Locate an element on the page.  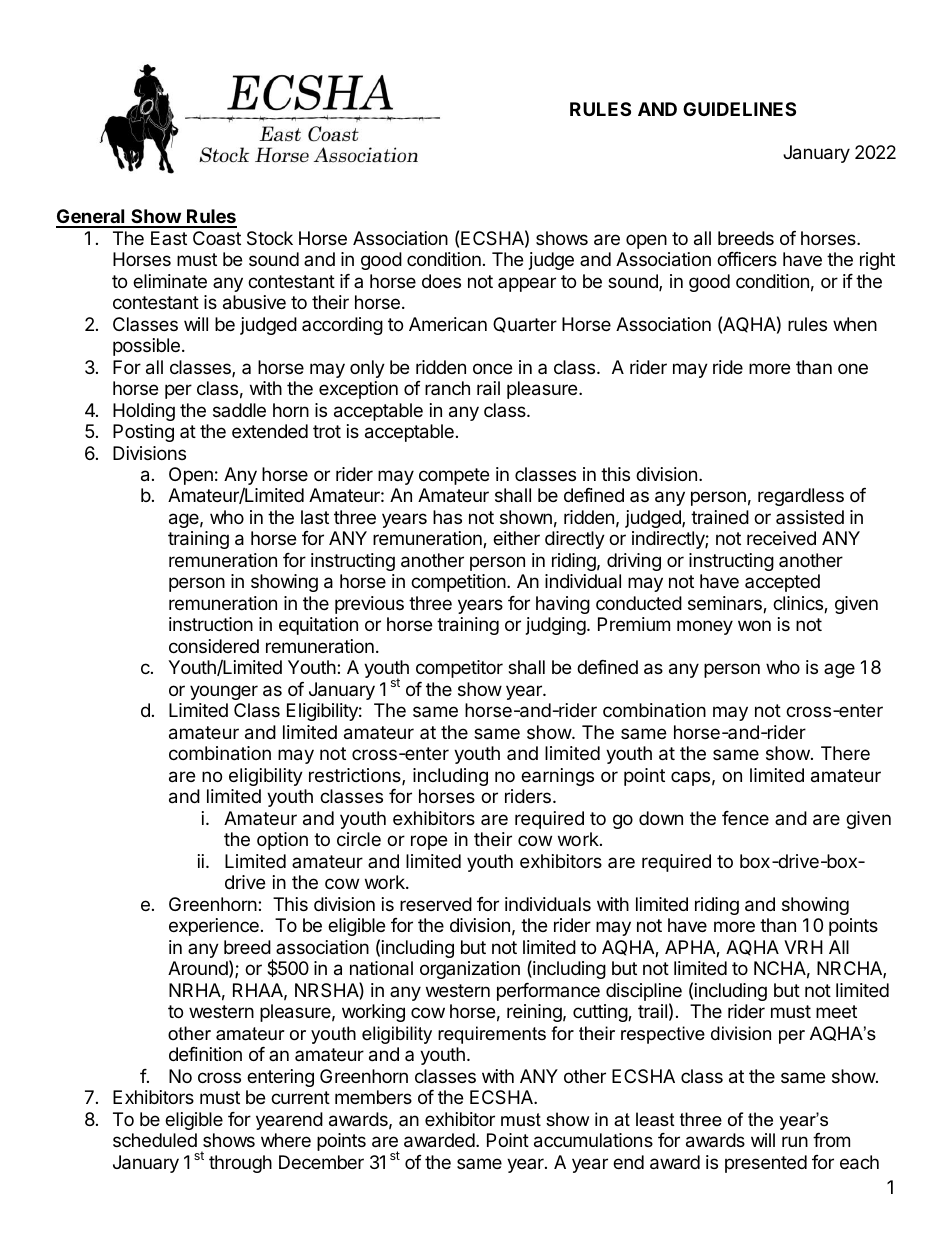
earnings is located at coordinates (557, 777).
